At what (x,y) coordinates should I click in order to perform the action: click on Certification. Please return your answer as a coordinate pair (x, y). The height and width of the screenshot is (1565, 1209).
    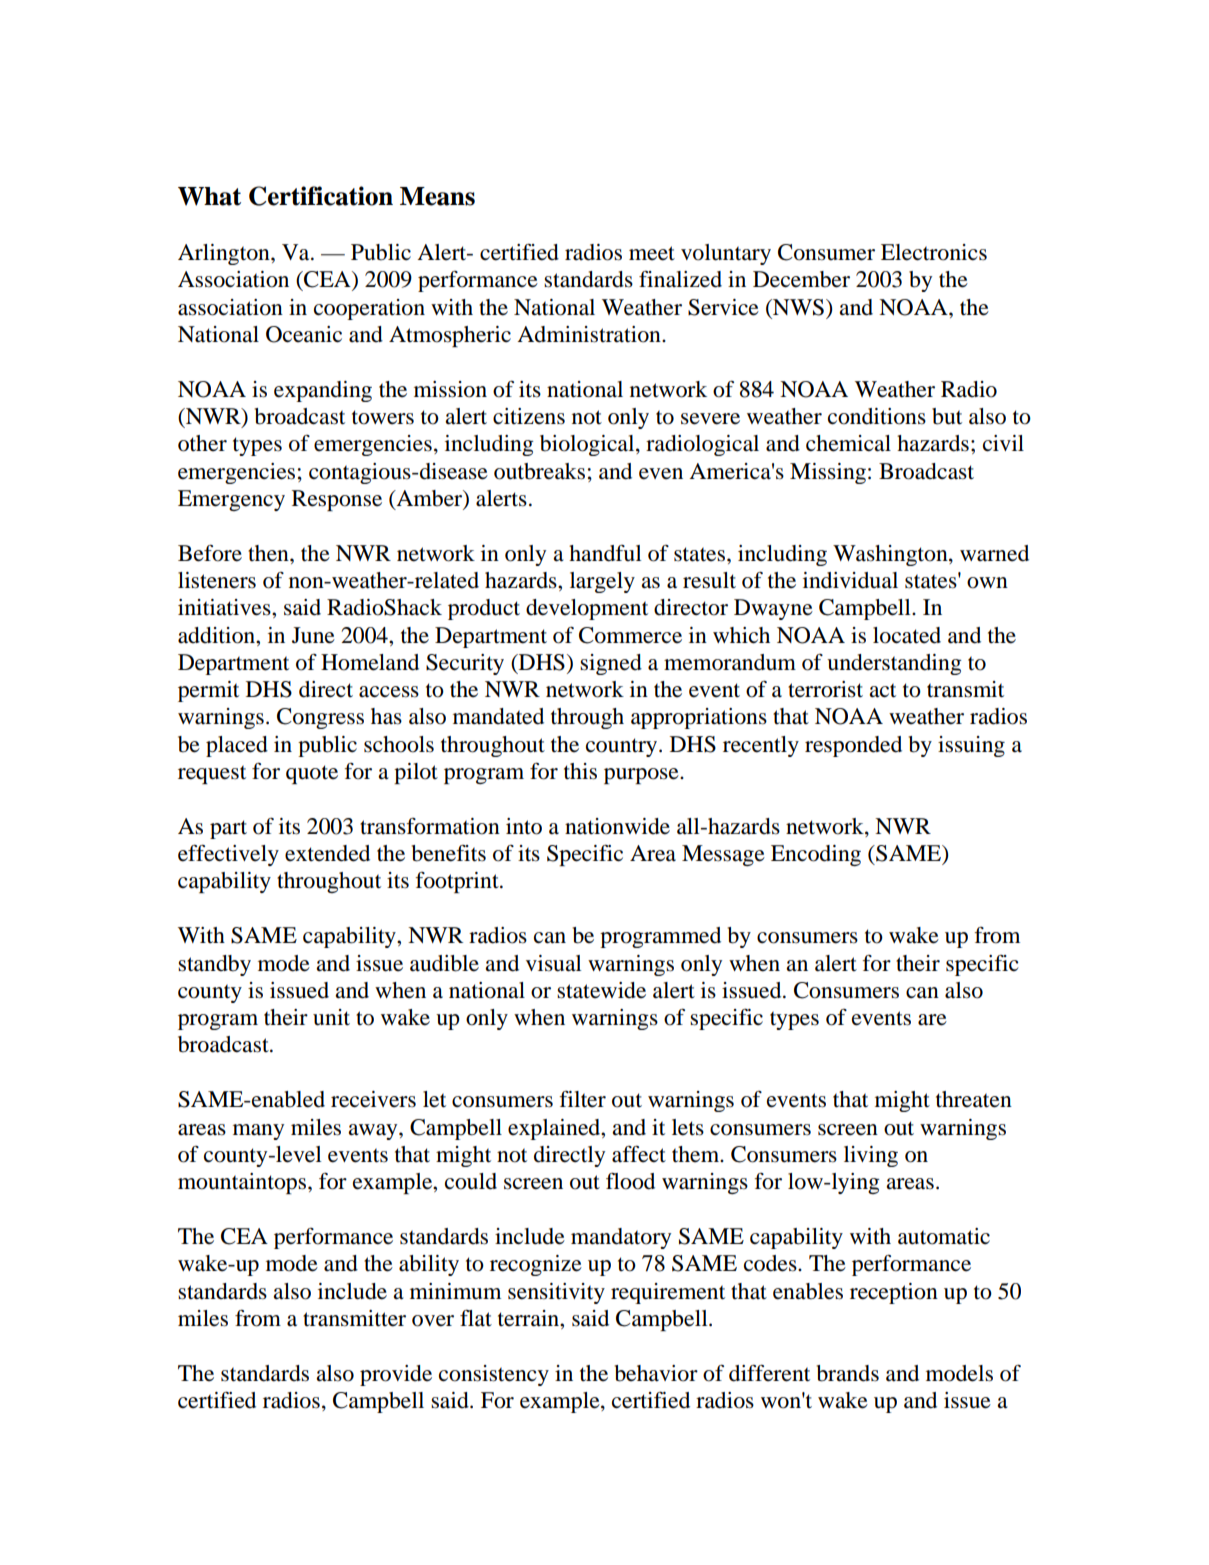
    Looking at the image, I should click on (321, 196).
